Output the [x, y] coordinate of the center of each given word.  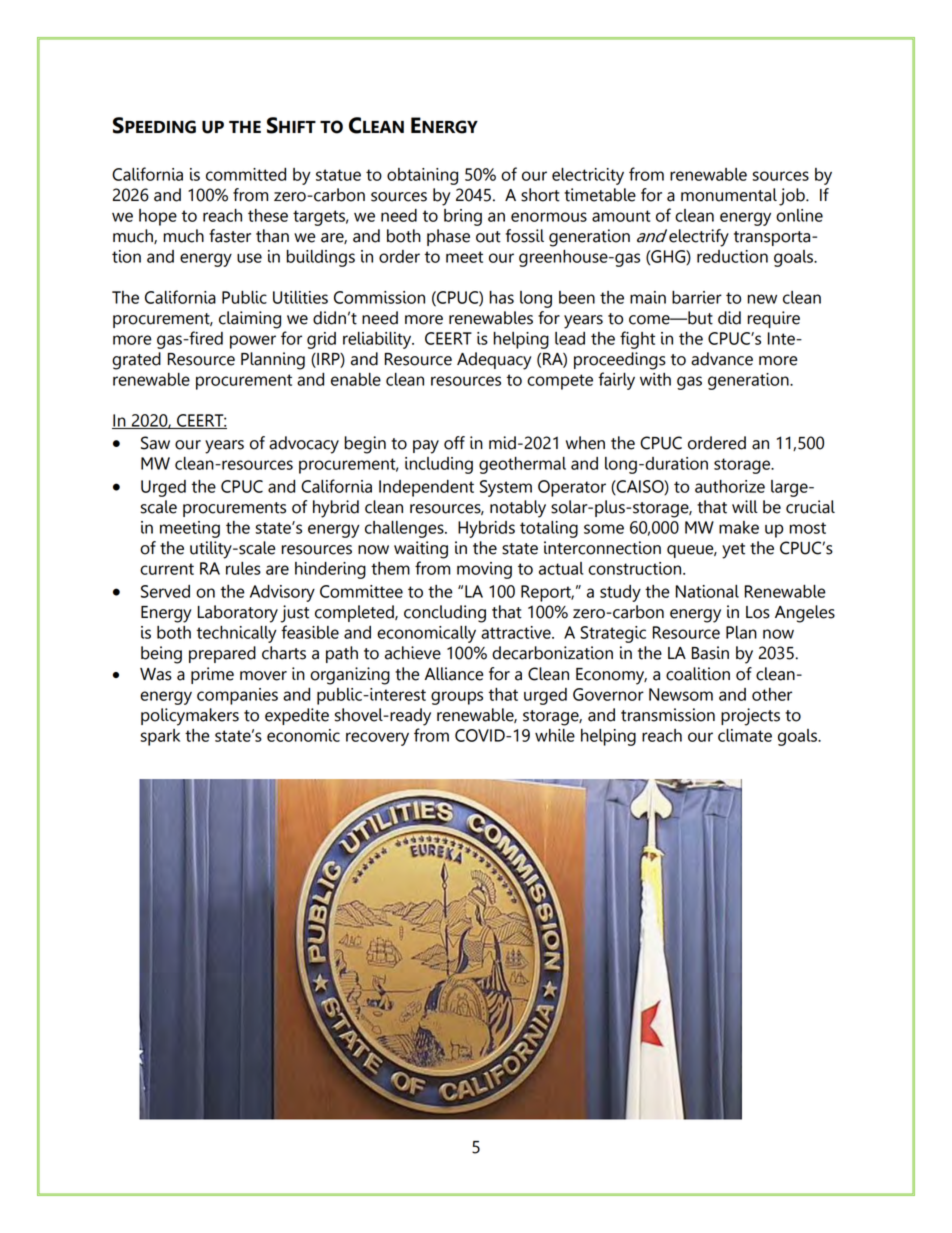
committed [246, 174]
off [454, 443]
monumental [729, 195]
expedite [297, 716]
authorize [730, 486]
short [540, 195]
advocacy [304, 445]
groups [457, 698]
